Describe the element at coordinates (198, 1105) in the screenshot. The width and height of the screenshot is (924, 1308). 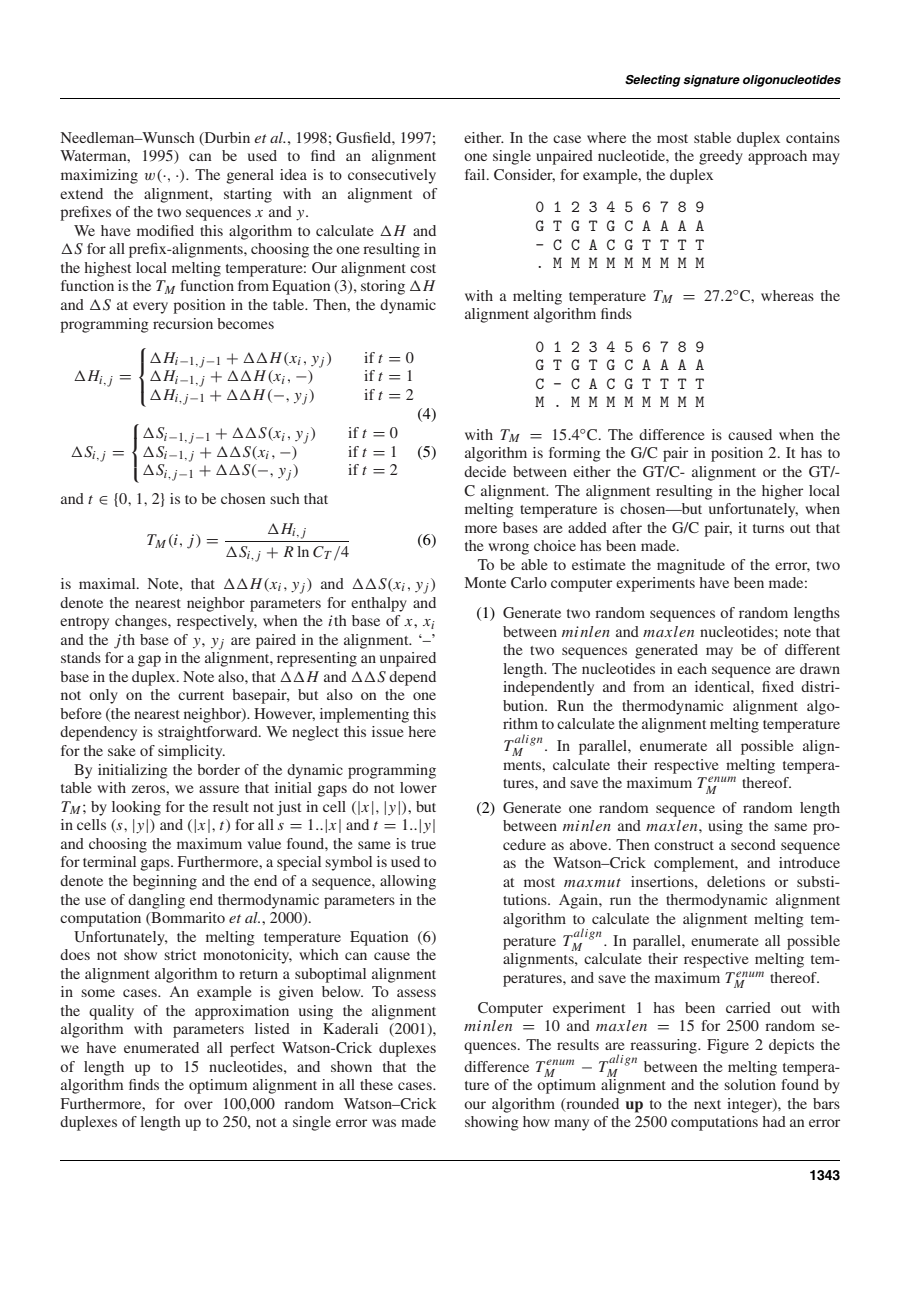
I see `over` at that location.
